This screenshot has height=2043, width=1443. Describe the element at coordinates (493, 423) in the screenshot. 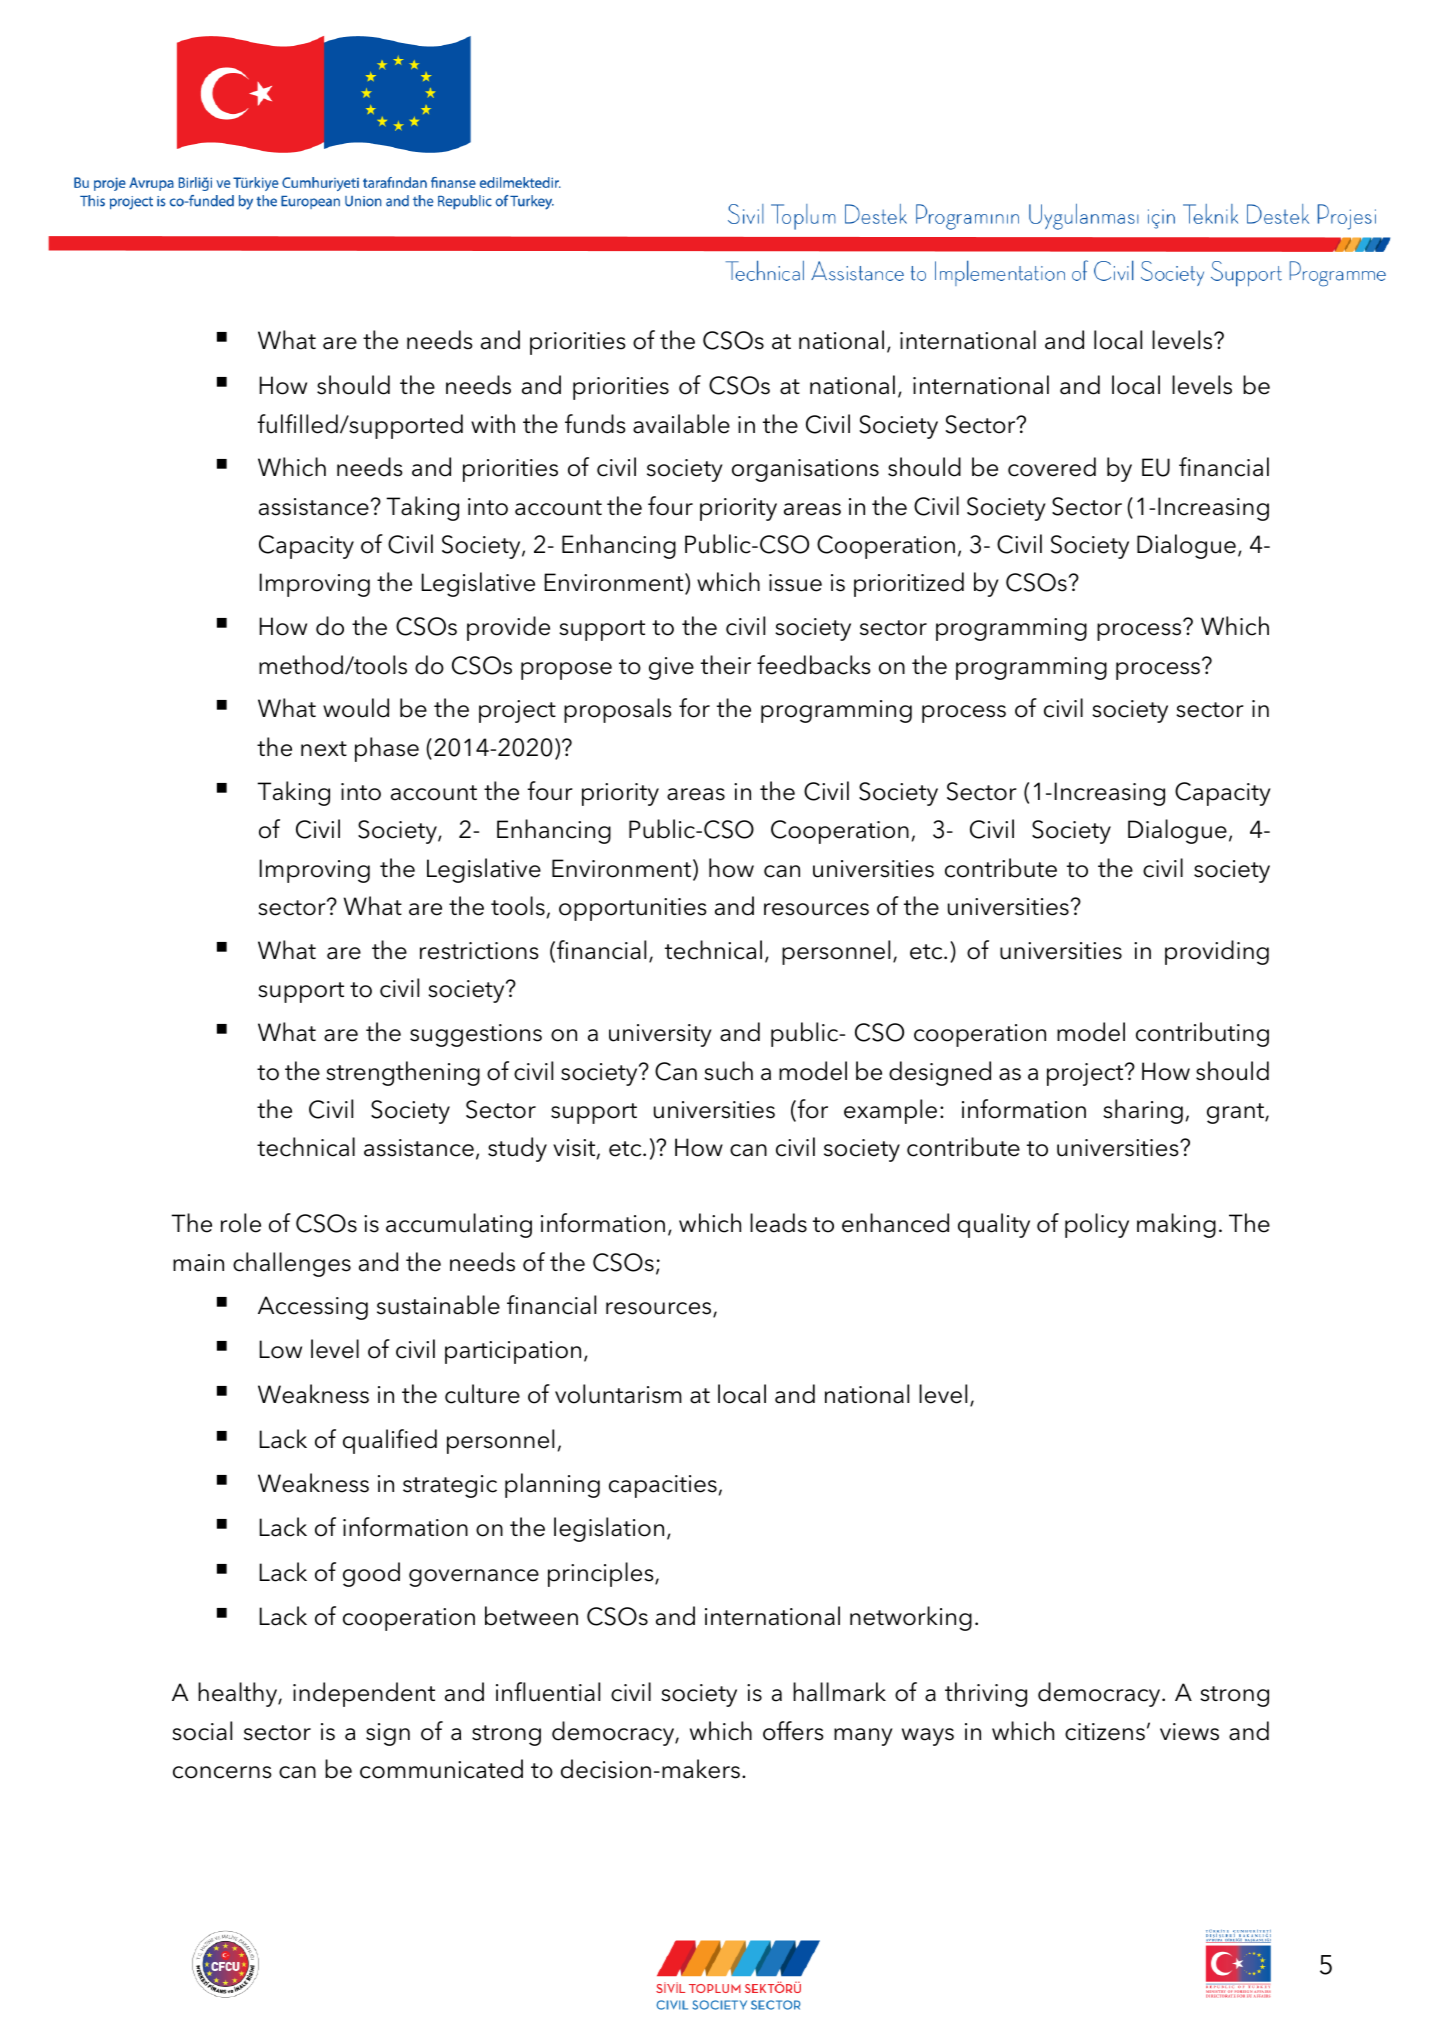

I see `with` at that location.
